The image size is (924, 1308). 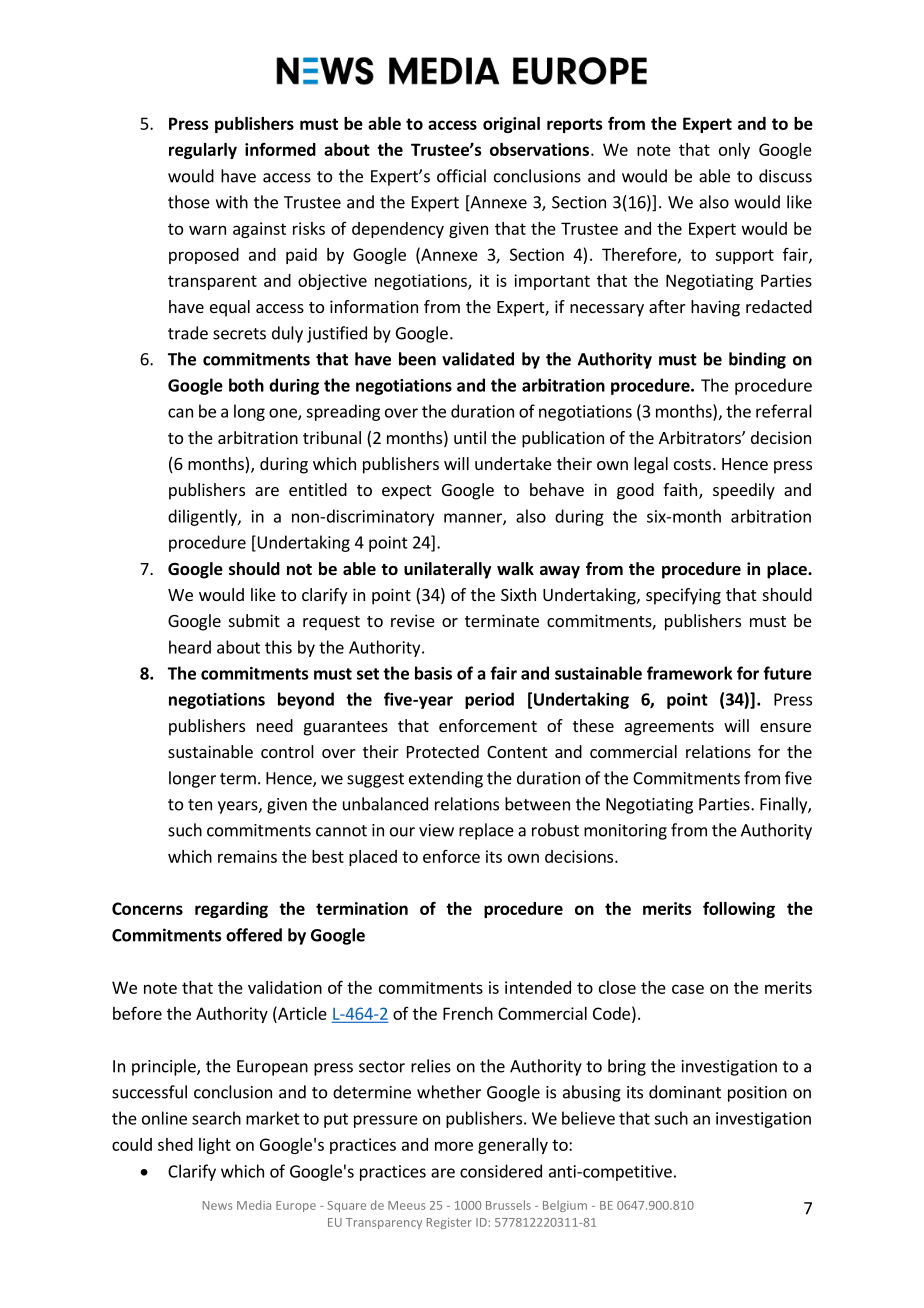 What do you see at coordinates (231, 910) in the image?
I see `regarding` at bounding box center [231, 910].
